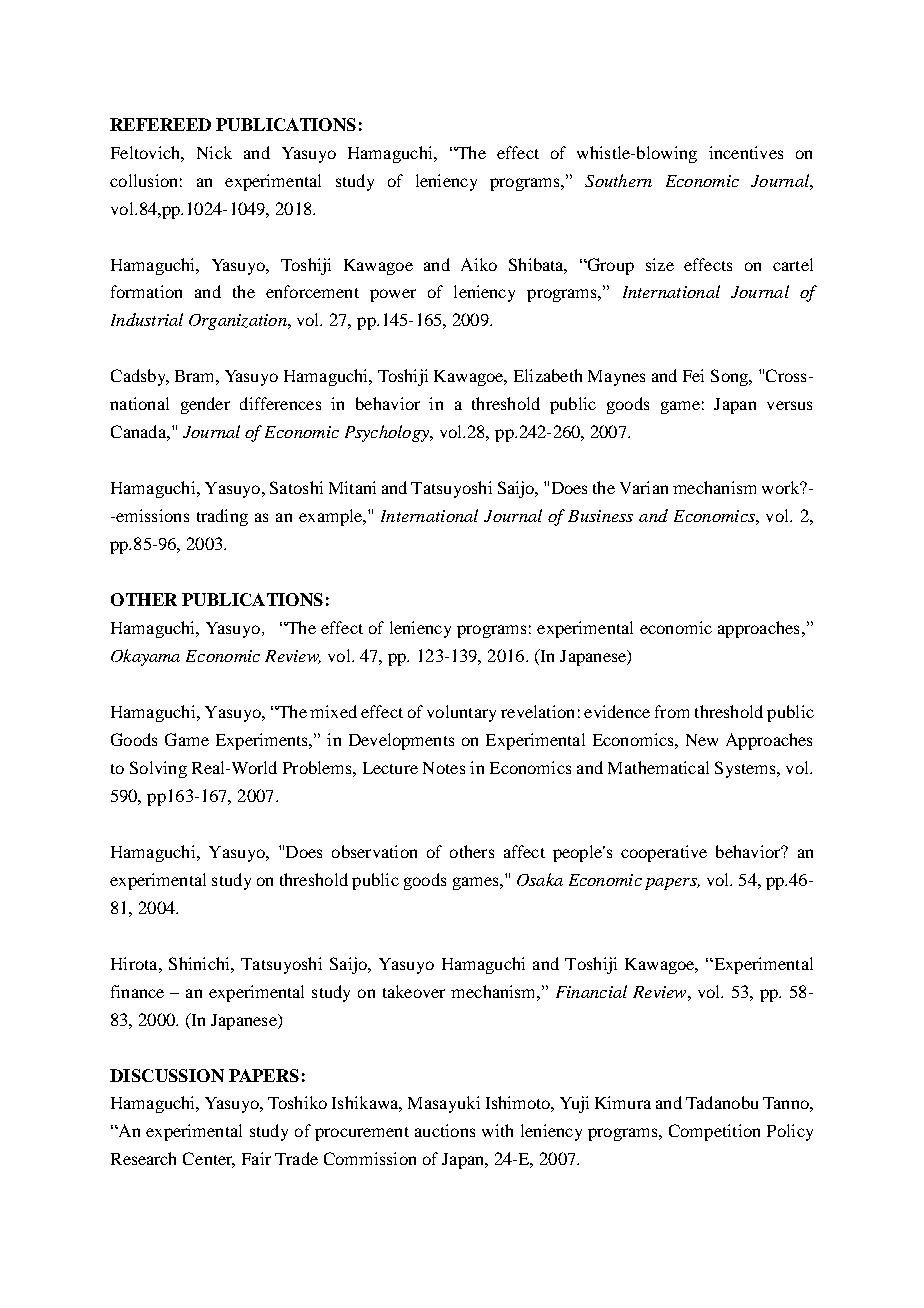  What do you see at coordinates (672, 711) in the screenshot?
I see `from` at bounding box center [672, 711].
